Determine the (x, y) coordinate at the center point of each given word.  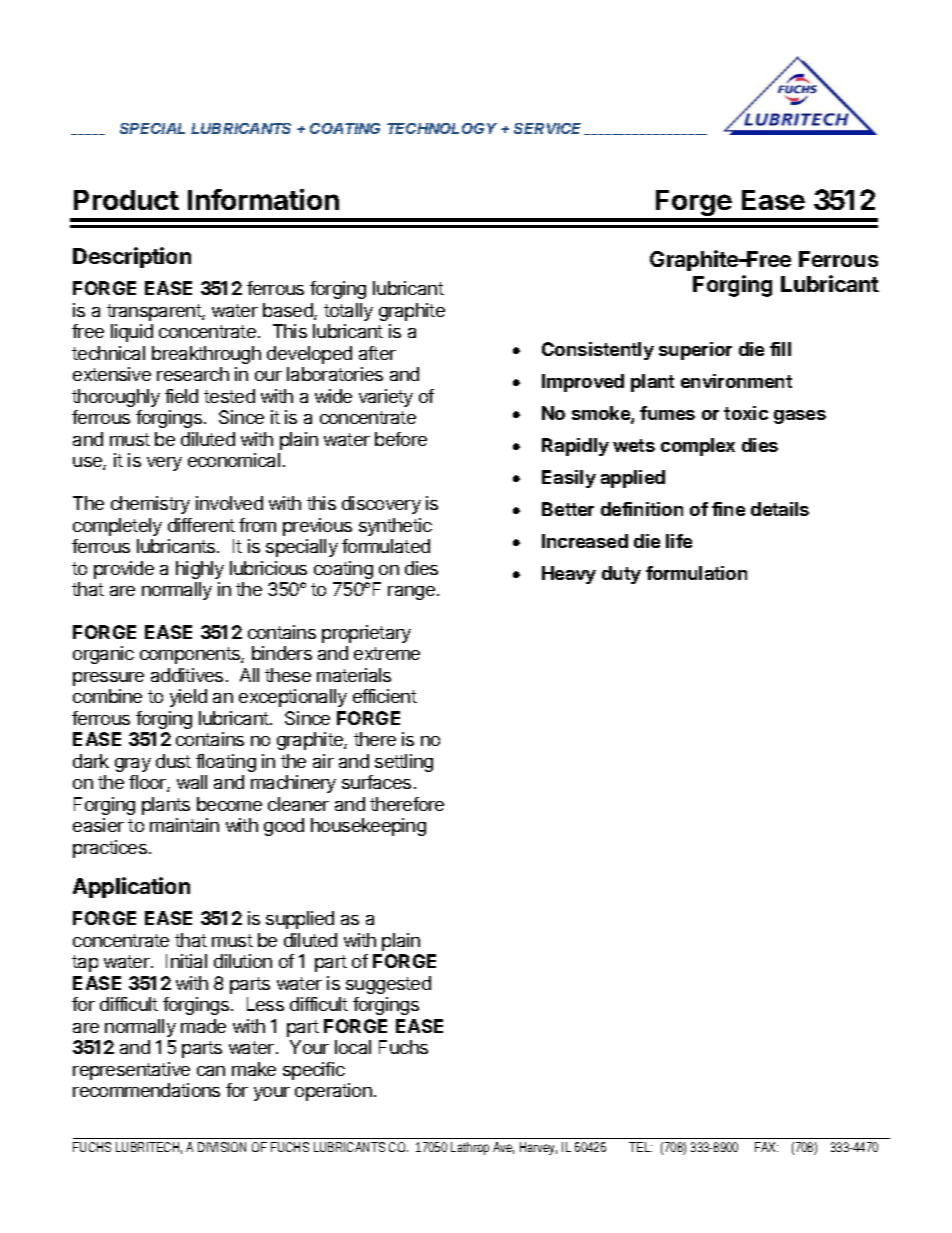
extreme (387, 653)
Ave (503, 1148)
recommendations (146, 1090)
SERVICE (550, 129)
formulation (696, 573)
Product (126, 200)
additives (187, 675)
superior (695, 351)
